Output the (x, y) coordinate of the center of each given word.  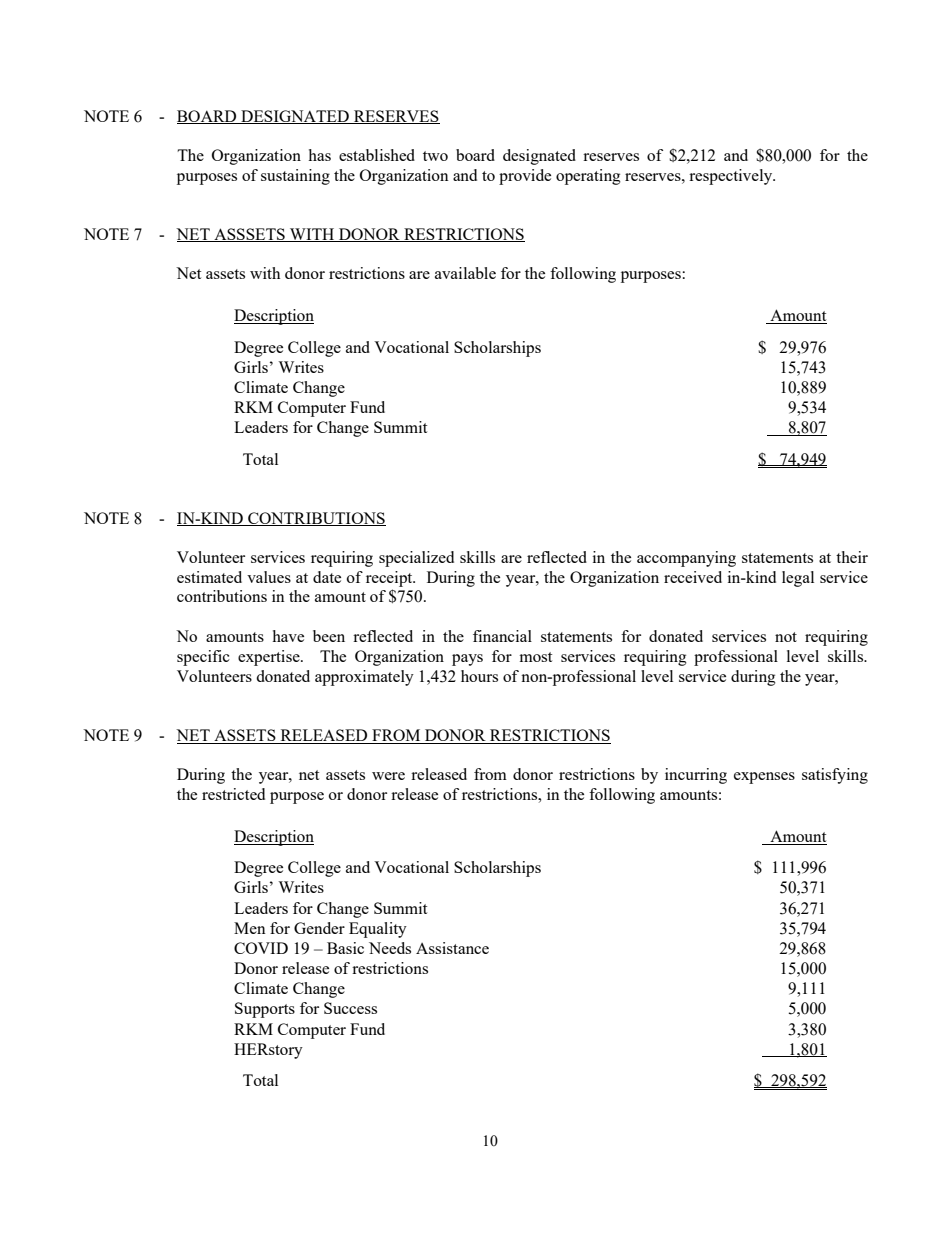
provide (525, 177)
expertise (270, 658)
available (465, 273)
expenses (764, 778)
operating (588, 177)
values (269, 577)
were (388, 776)
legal (798, 579)
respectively (732, 177)
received (693, 577)
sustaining (295, 177)
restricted (233, 794)
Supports (265, 1010)
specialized (416, 559)
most (535, 657)
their (852, 557)
